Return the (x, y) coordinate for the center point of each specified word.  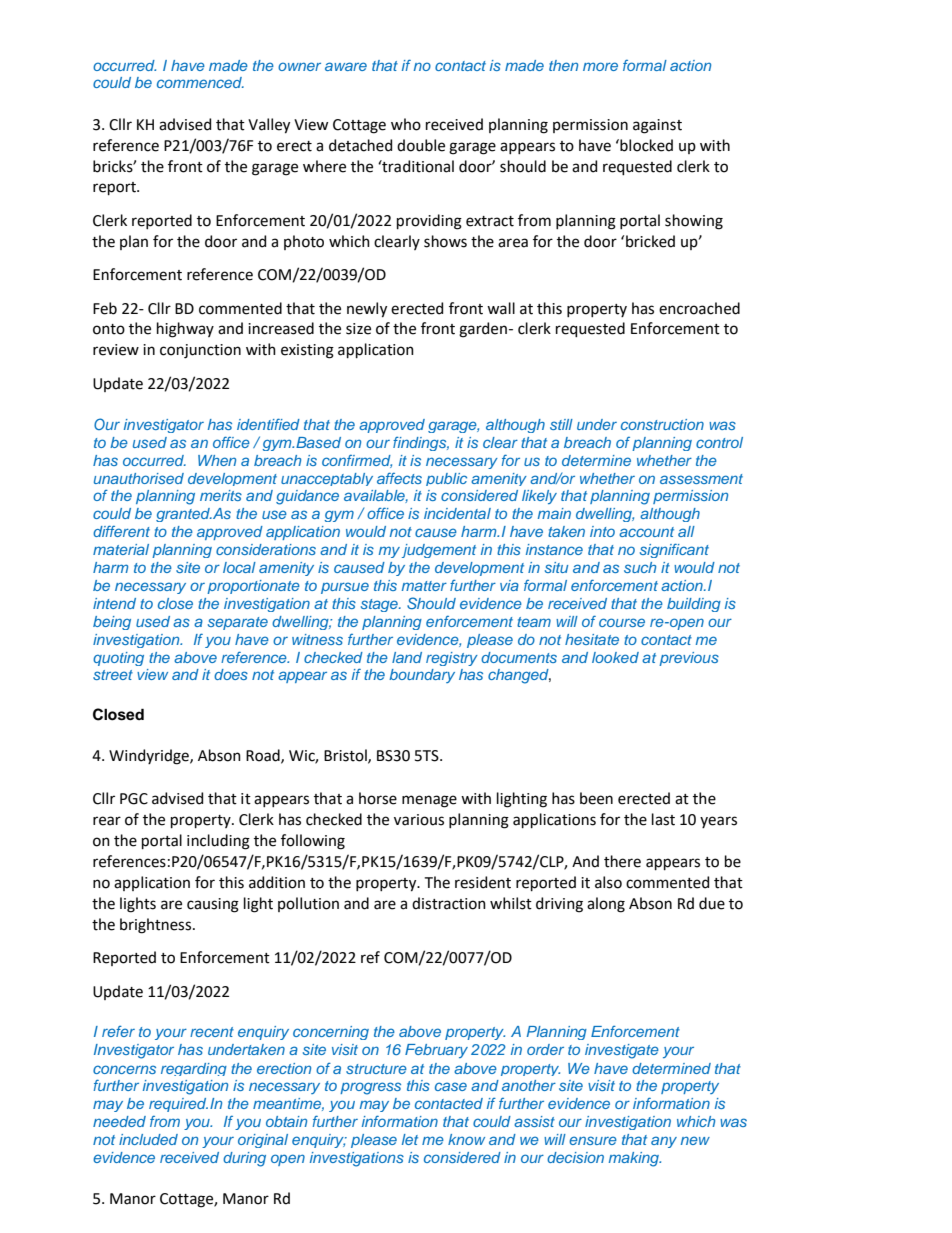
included (148, 1139)
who (406, 124)
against (657, 126)
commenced (200, 82)
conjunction (200, 351)
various (419, 820)
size (358, 329)
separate (238, 623)
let (410, 1139)
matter (424, 586)
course (622, 622)
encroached (699, 308)
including (218, 842)
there (622, 861)
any (664, 1142)
